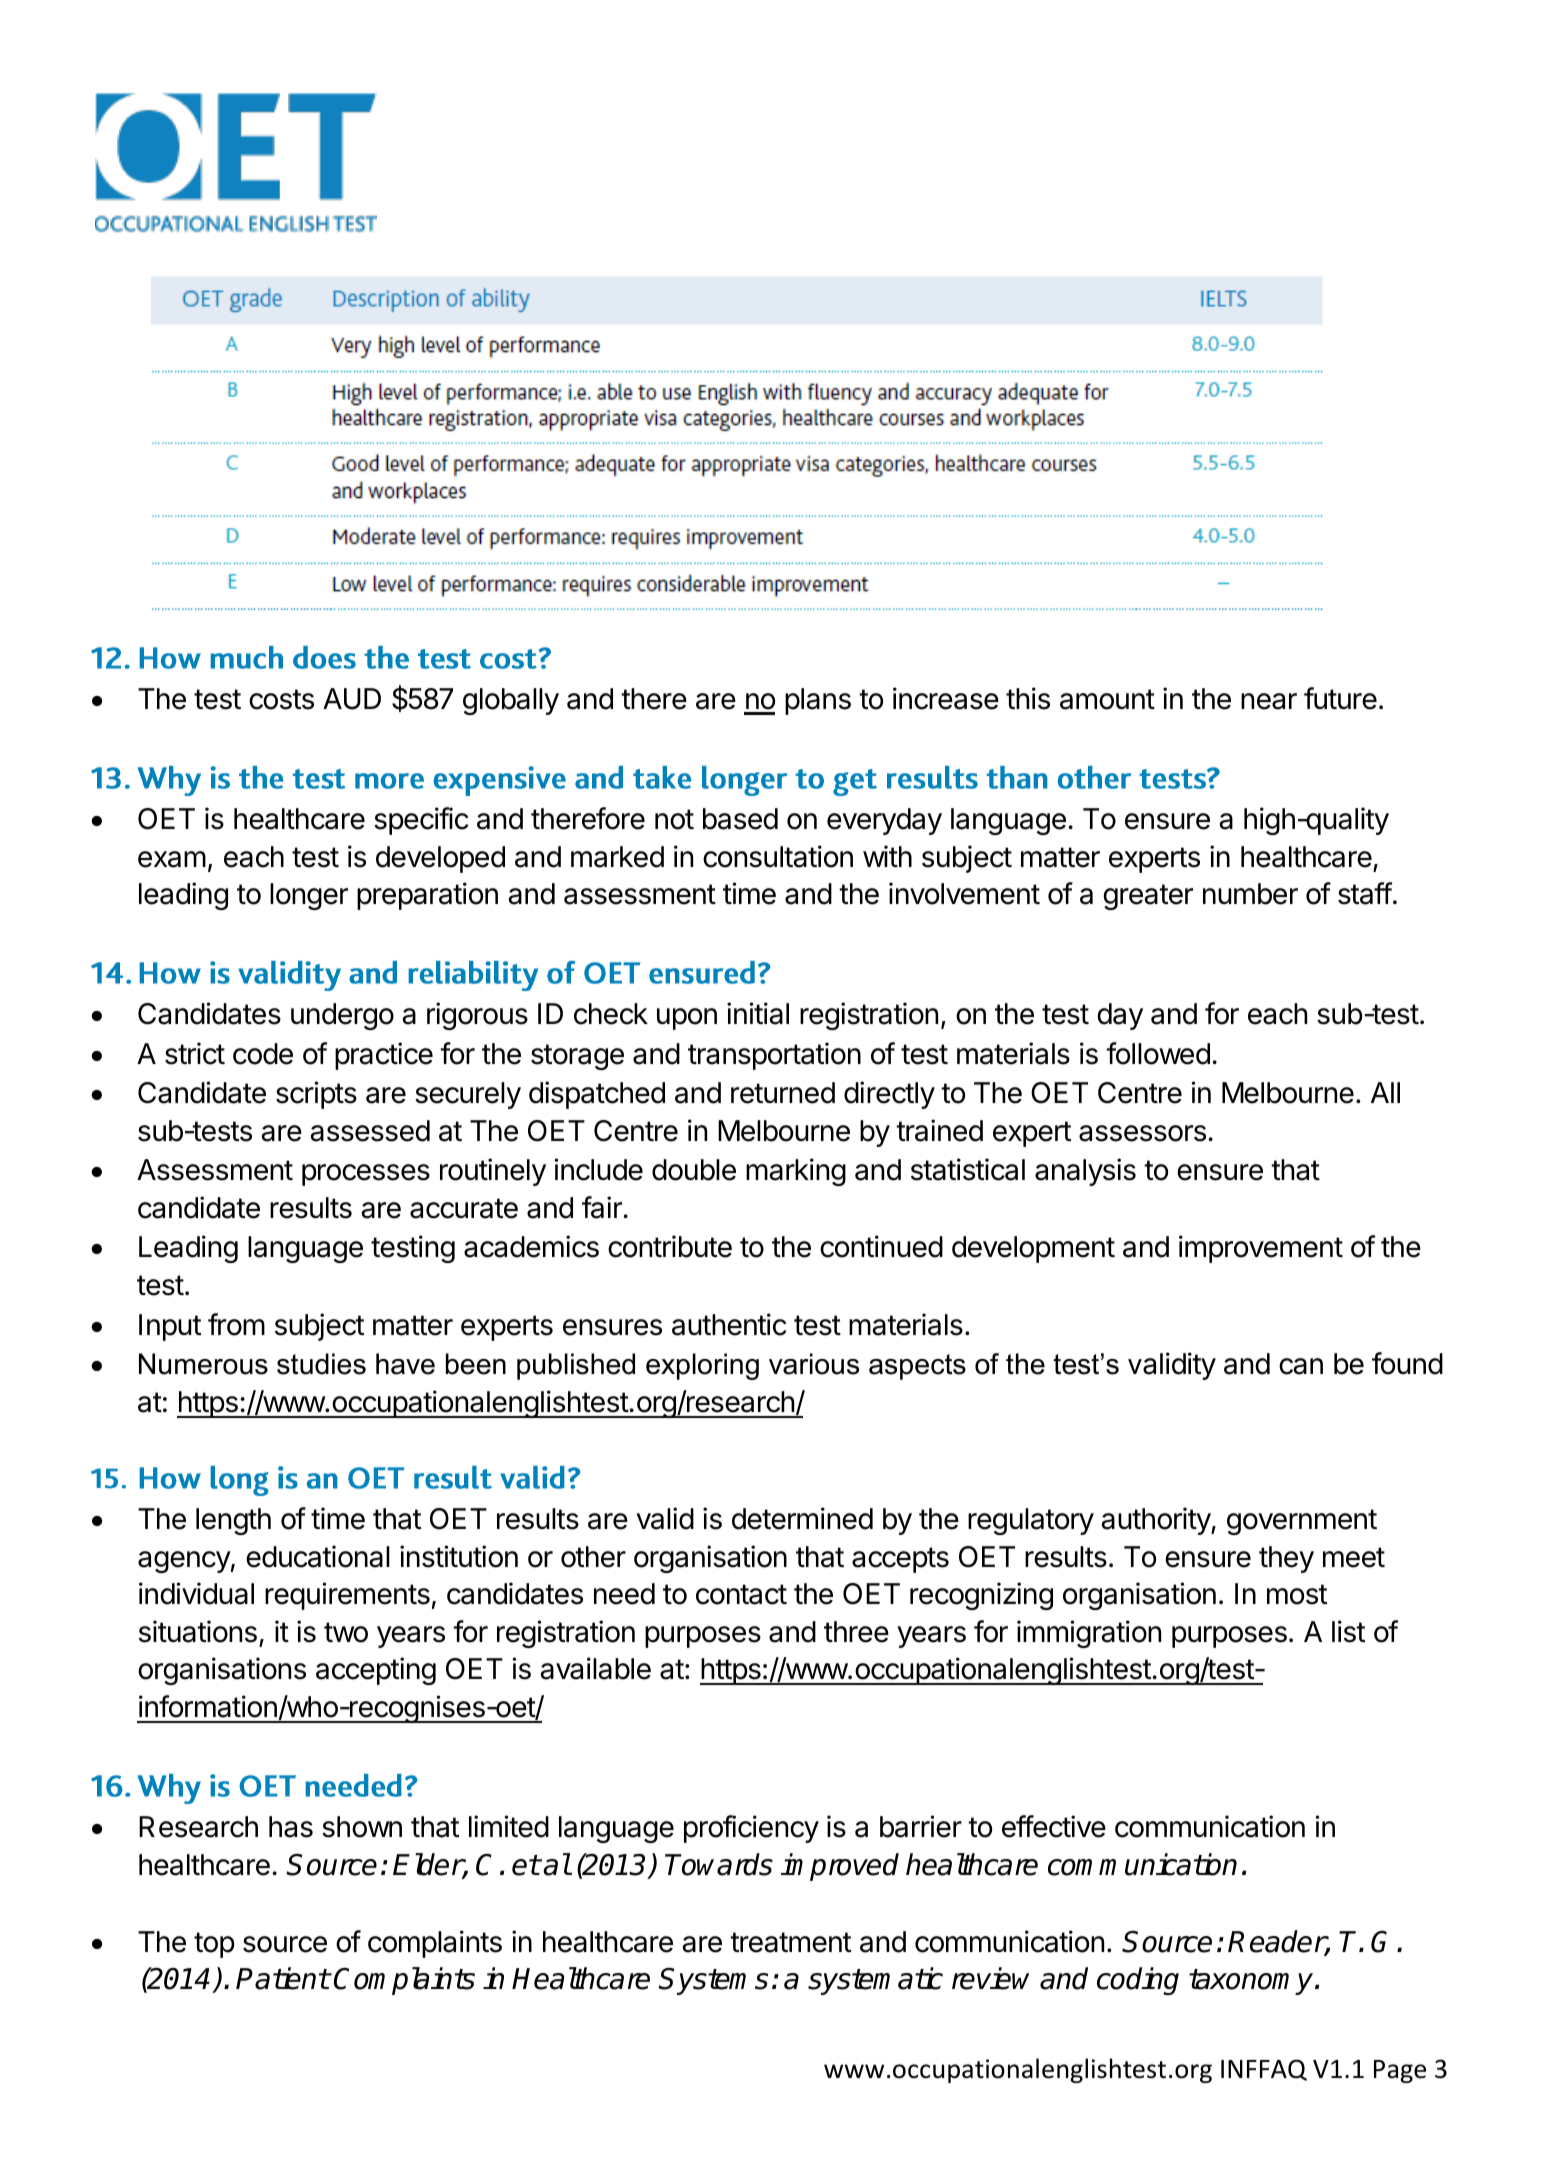 The image size is (1541, 2179). I want to click on plans, so click(818, 701).
